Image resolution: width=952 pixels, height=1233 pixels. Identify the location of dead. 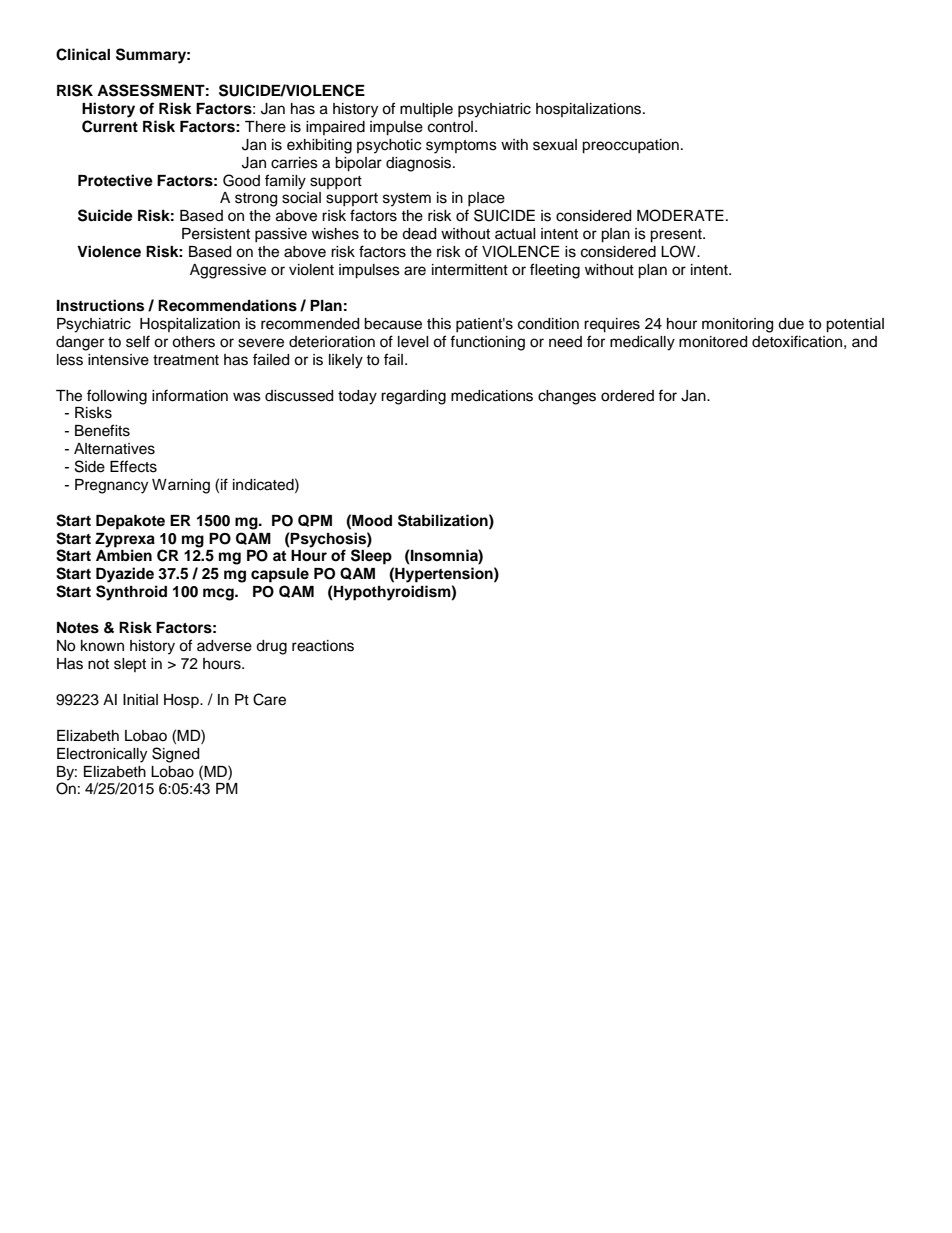
(419, 234).
